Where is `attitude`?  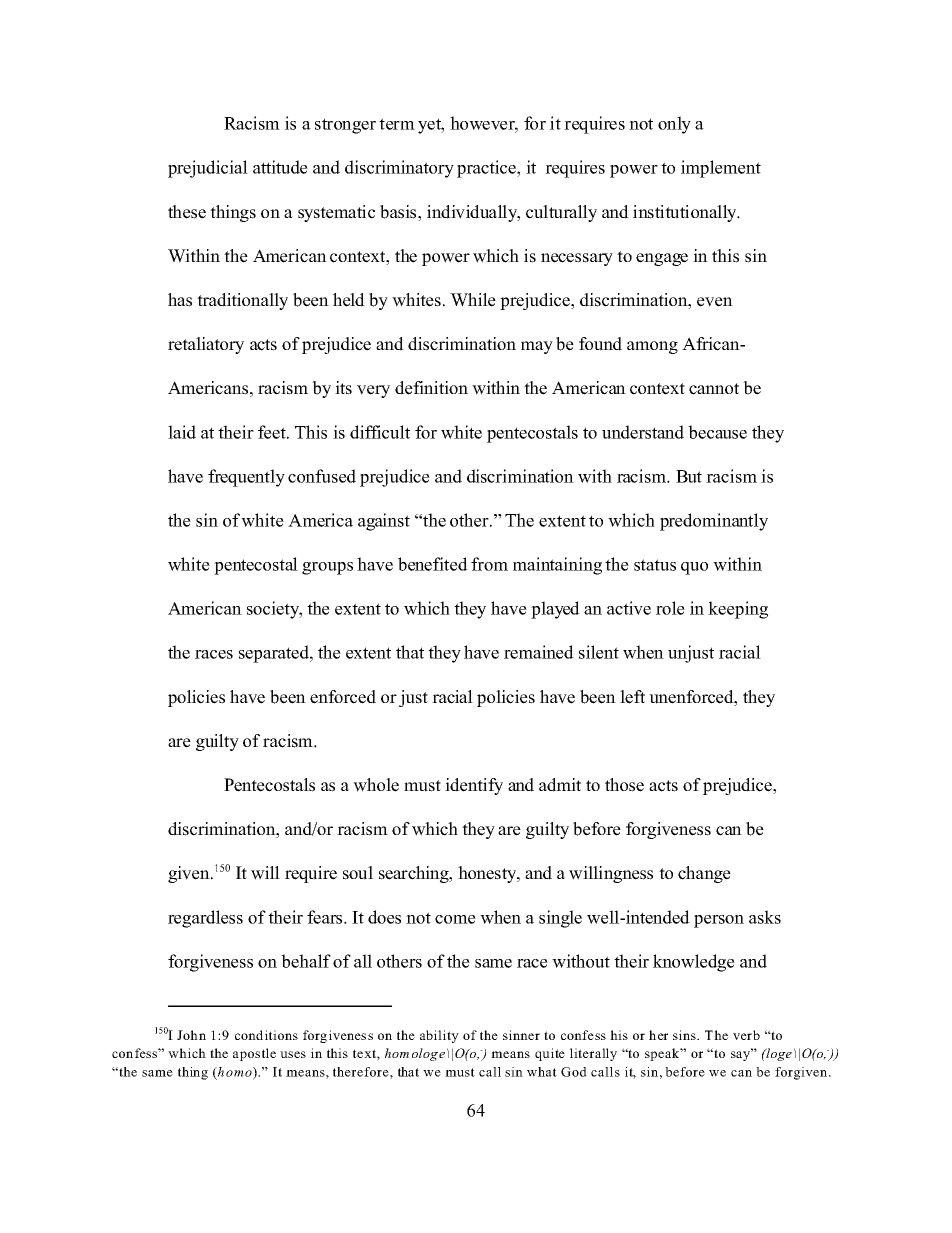 attitude is located at coordinates (280, 167).
